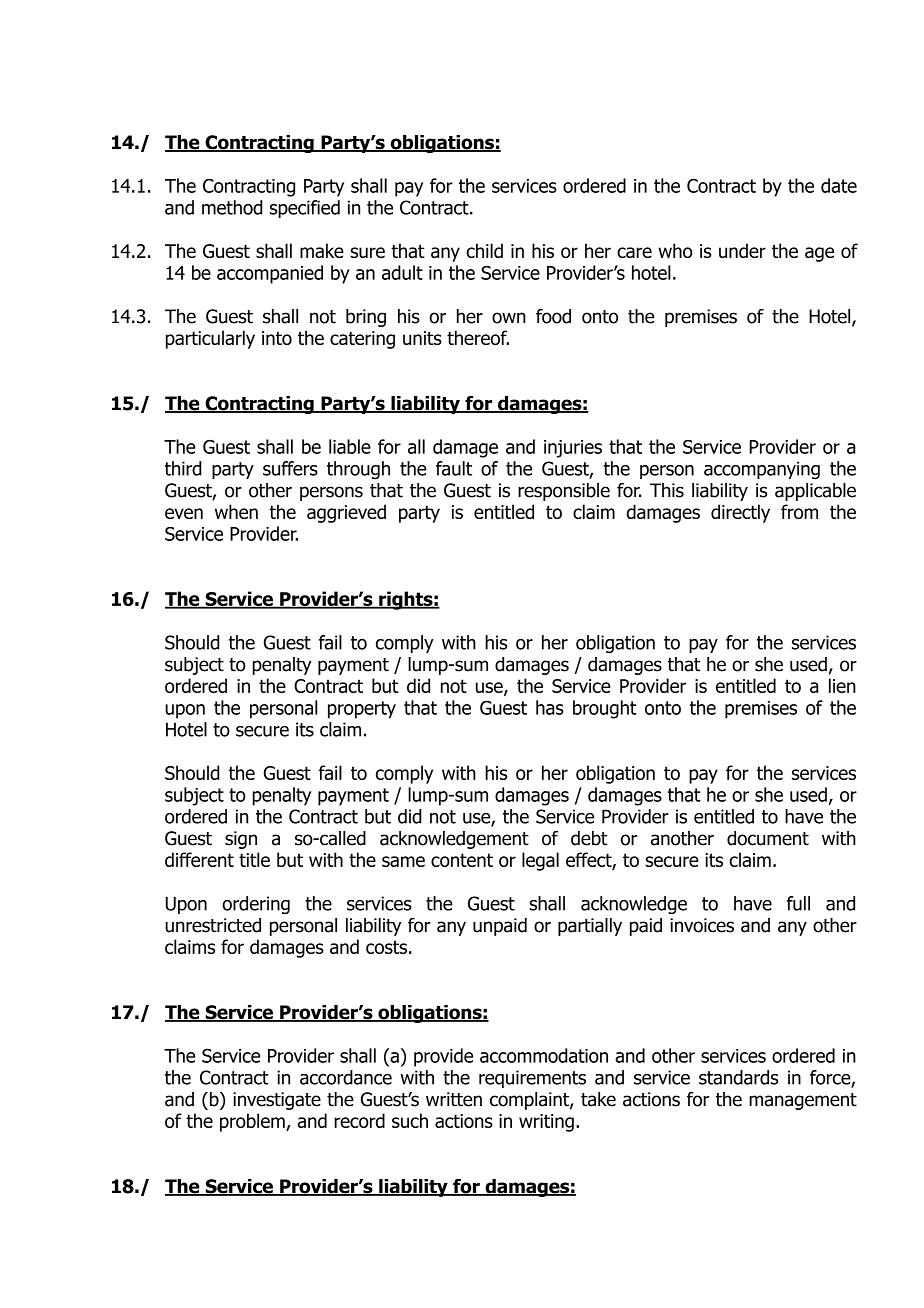  Describe the element at coordinates (739, 1077) in the screenshot. I see `standards` at that location.
